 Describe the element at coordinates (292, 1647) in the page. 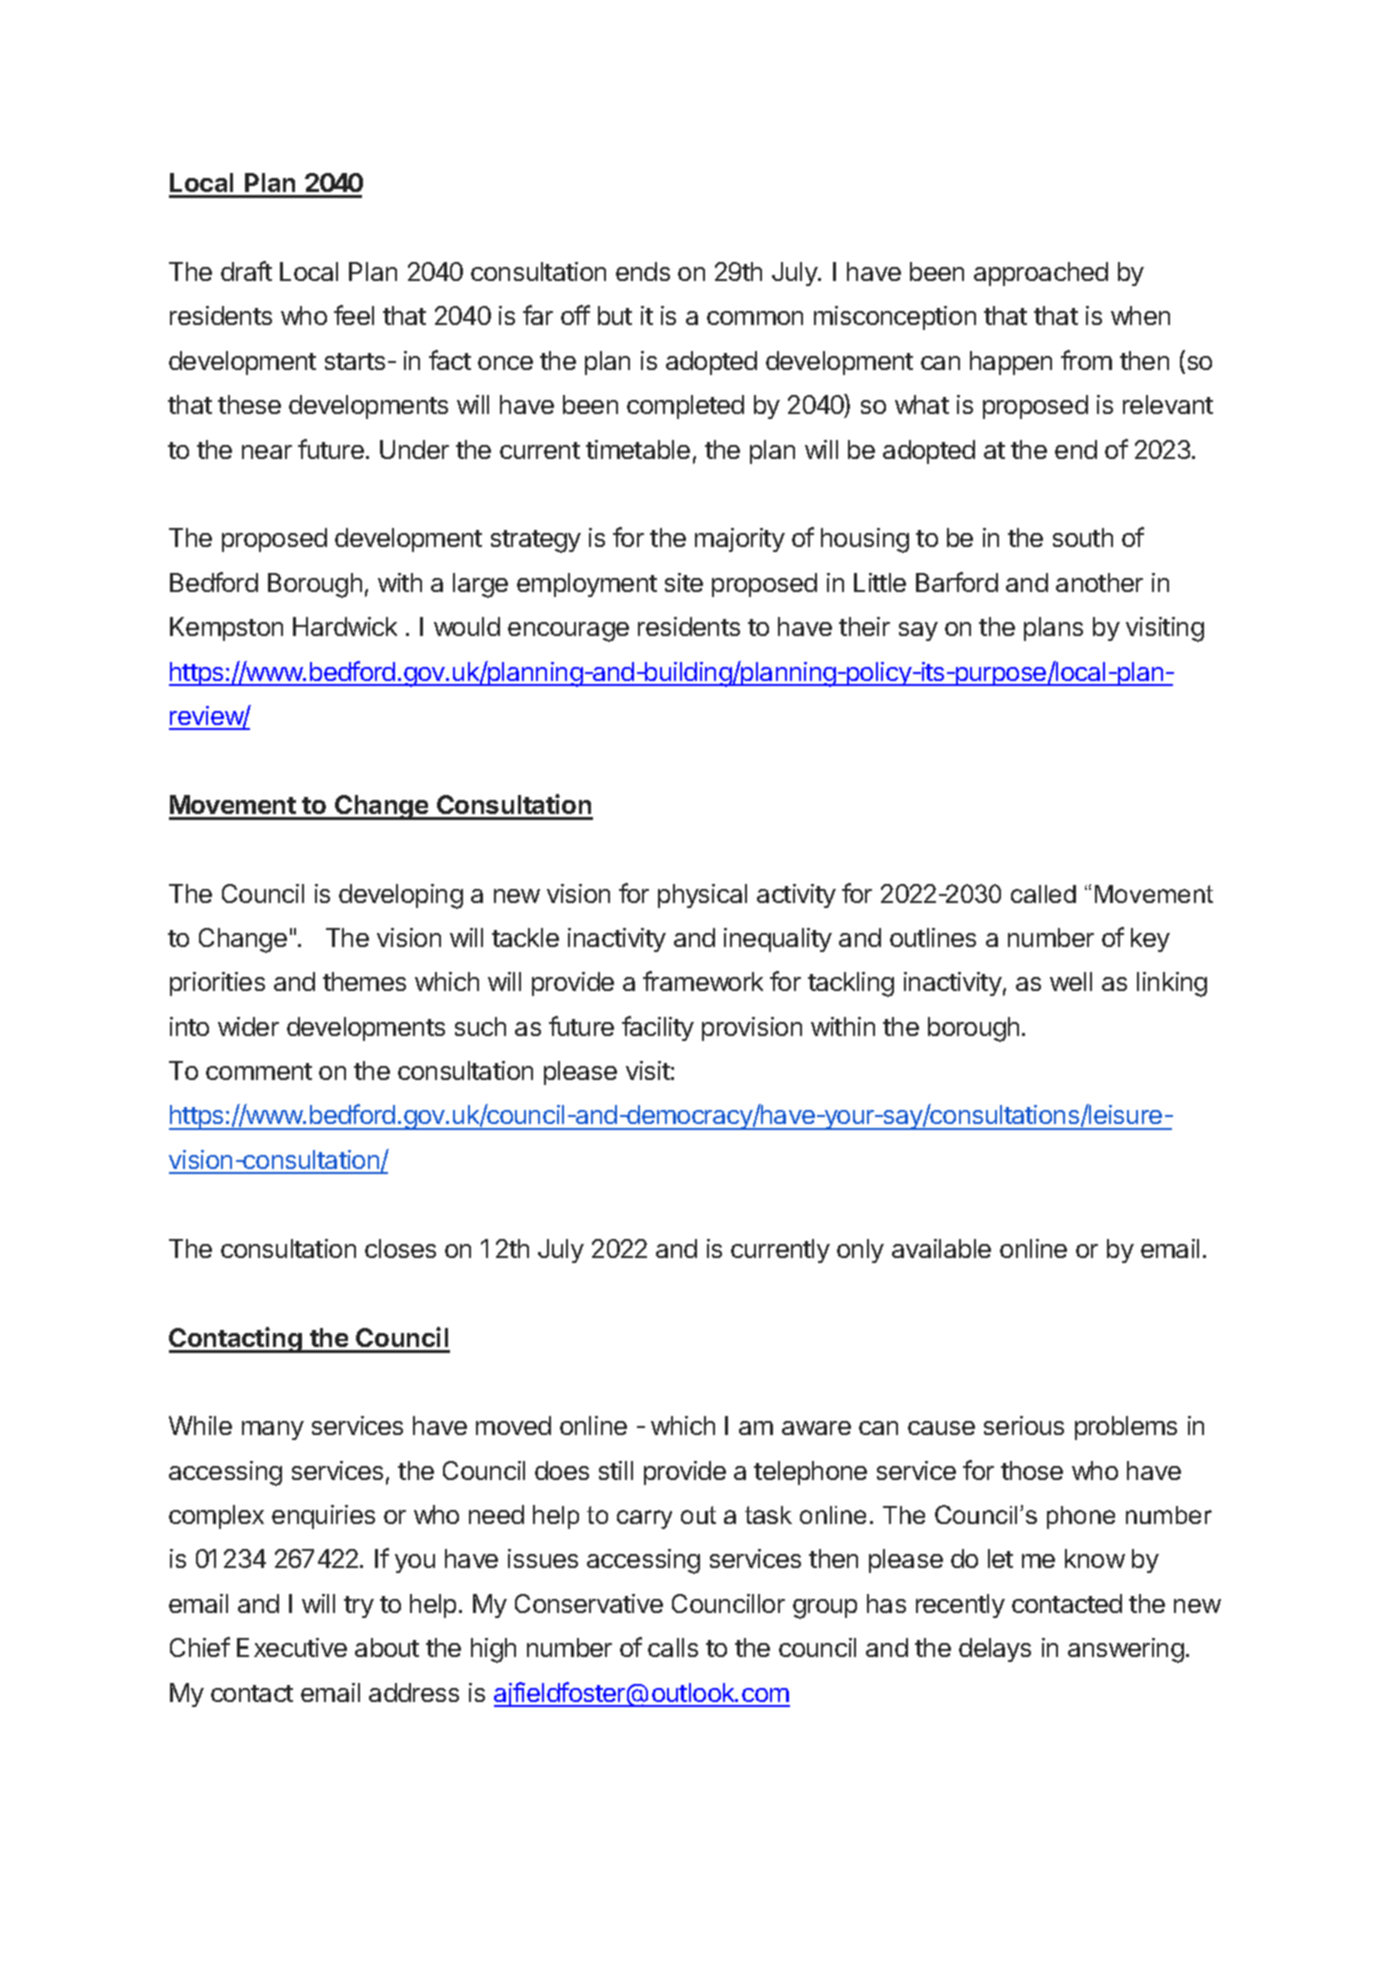

I see `Executive` at that location.
